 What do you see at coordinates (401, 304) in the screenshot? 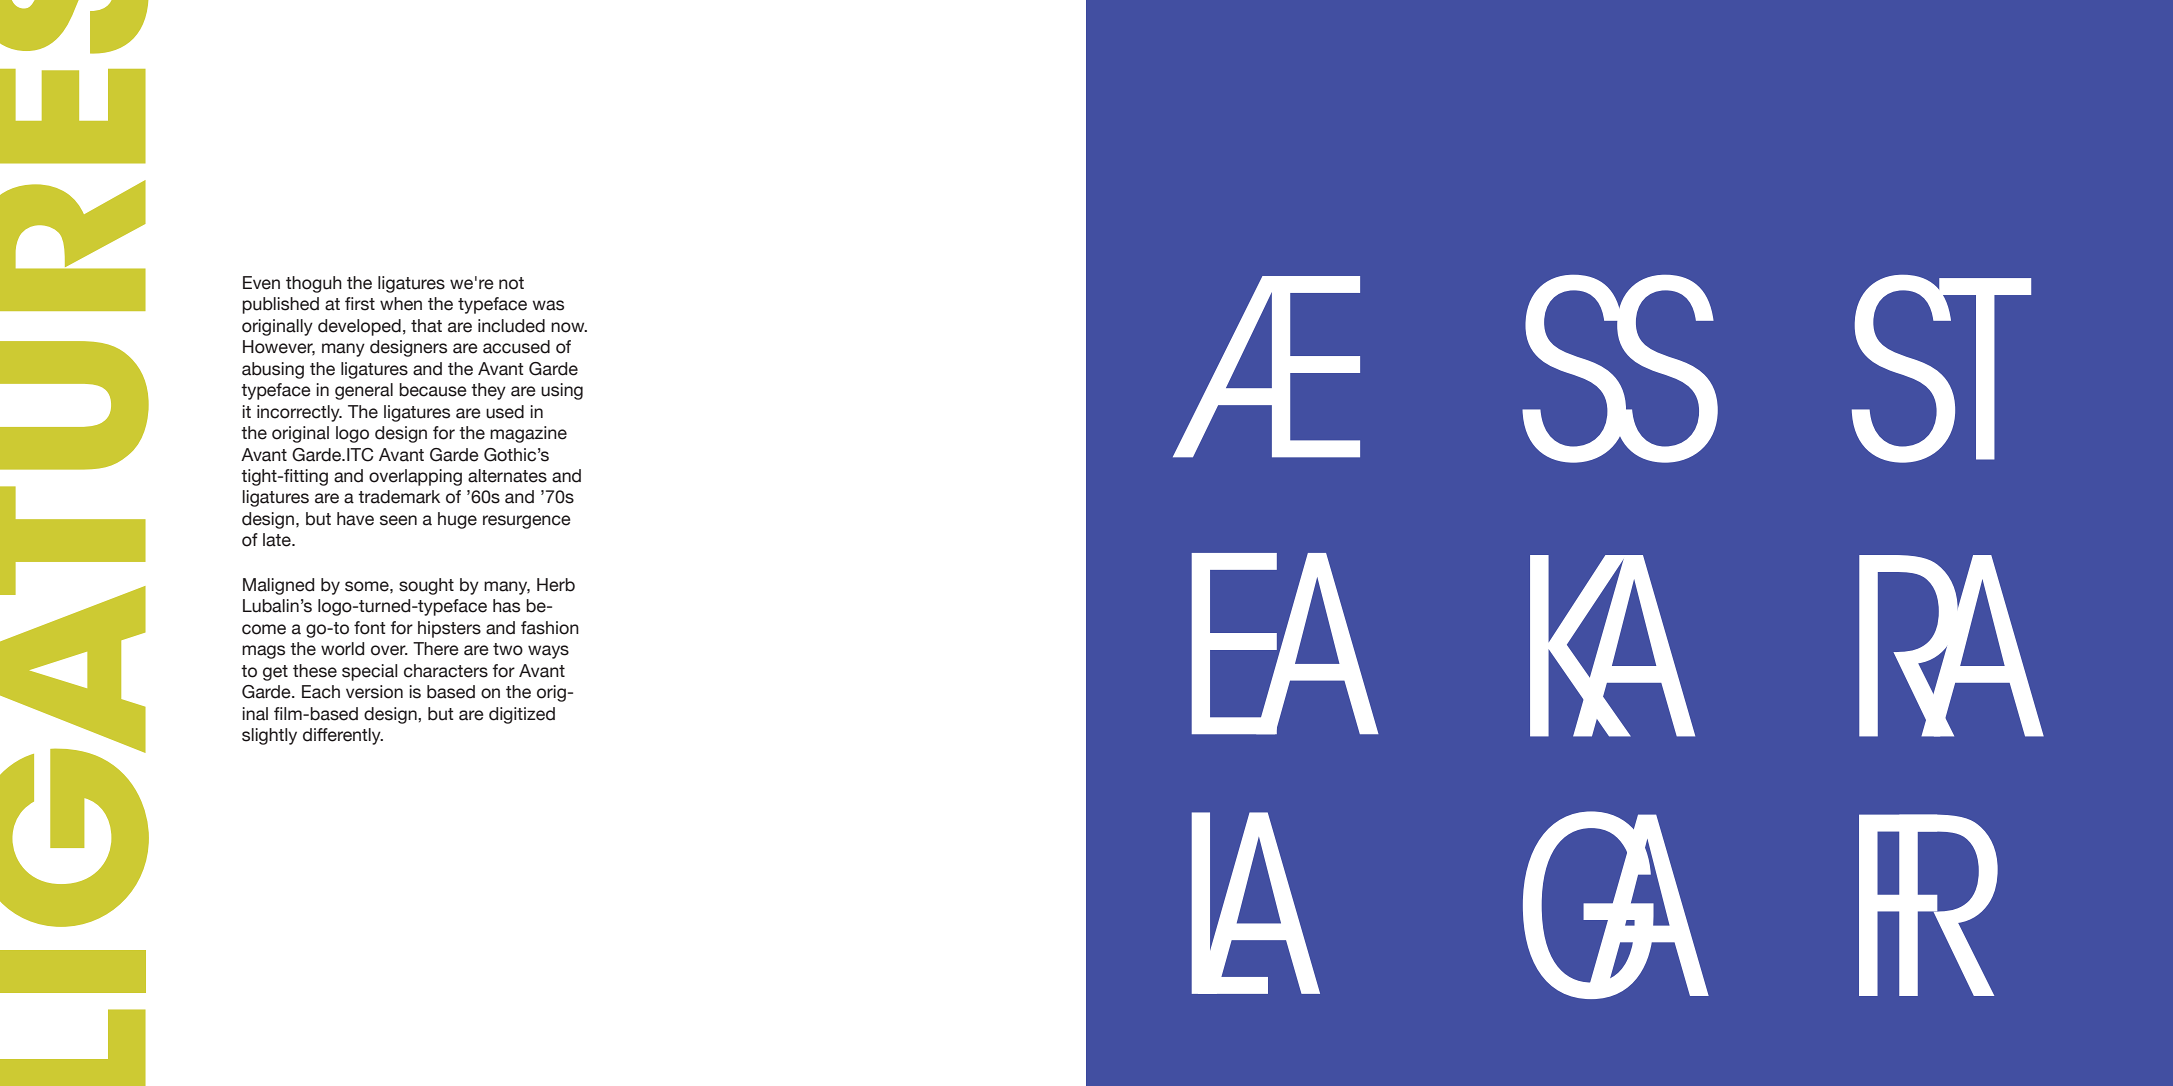
I see `when` at bounding box center [401, 304].
